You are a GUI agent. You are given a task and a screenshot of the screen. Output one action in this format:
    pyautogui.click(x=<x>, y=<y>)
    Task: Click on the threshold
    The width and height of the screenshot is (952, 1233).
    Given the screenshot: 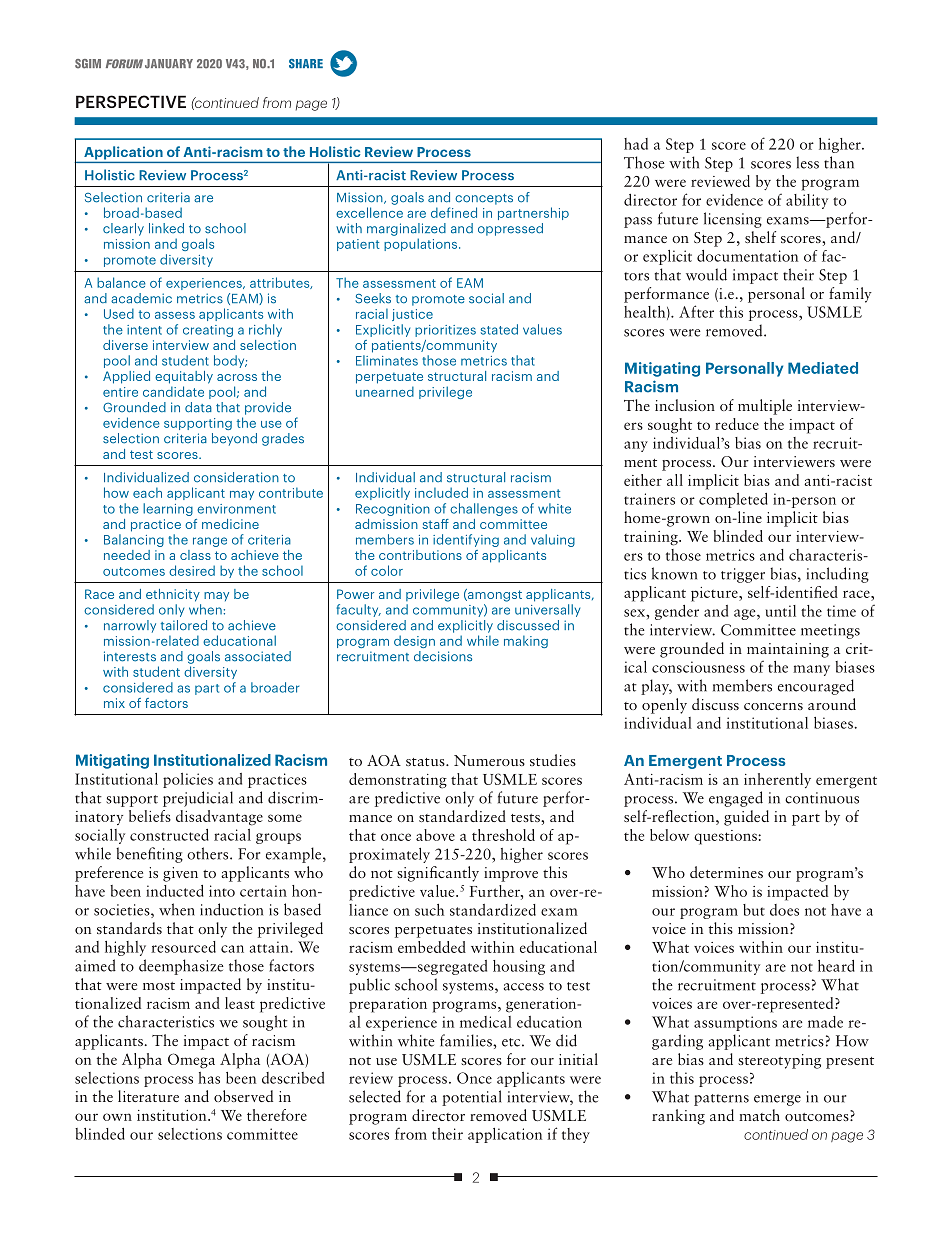 What is the action you would take?
    pyautogui.click(x=503, y=835)
